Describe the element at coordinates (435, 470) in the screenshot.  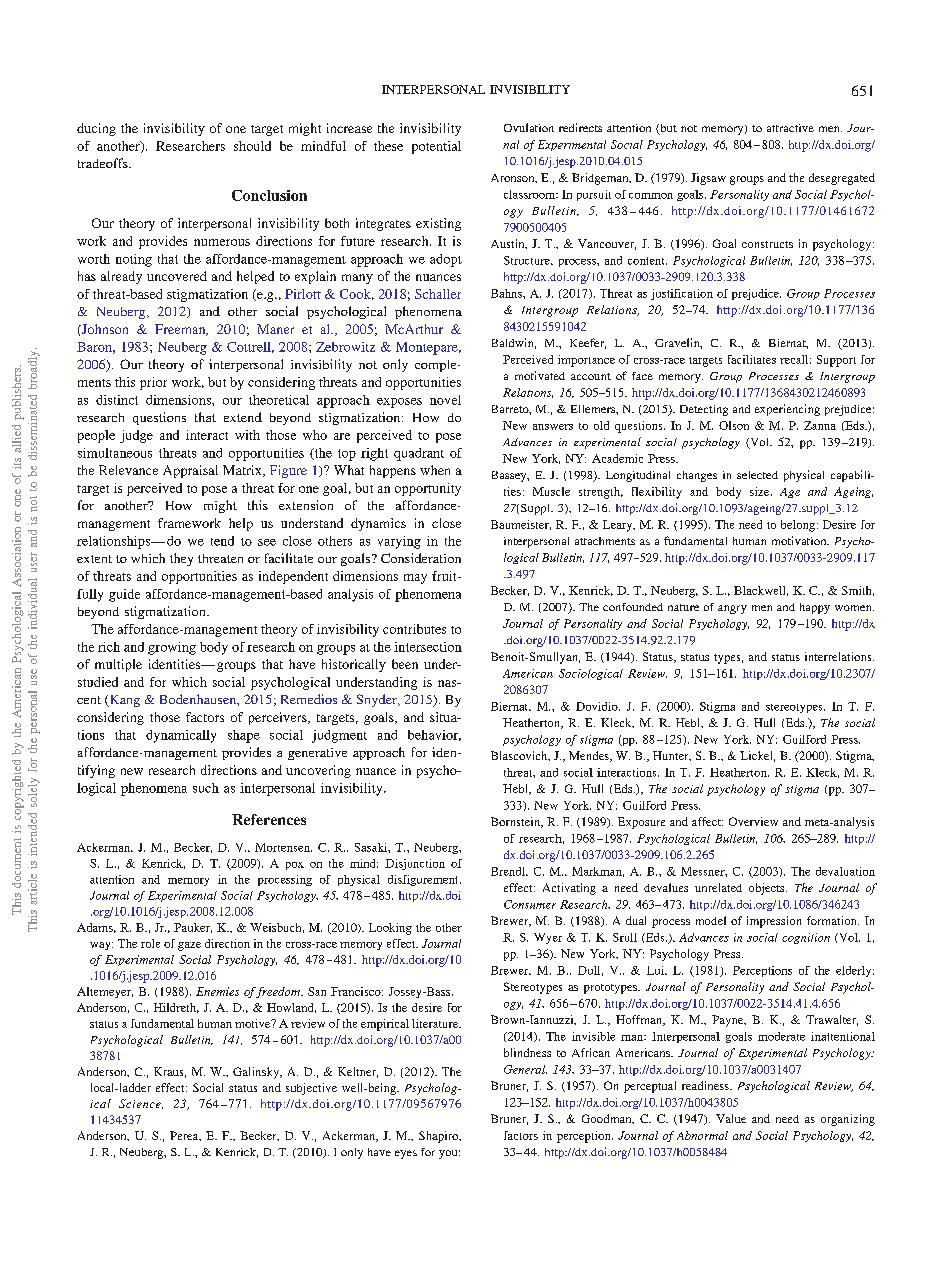
I see `when` at that location.
